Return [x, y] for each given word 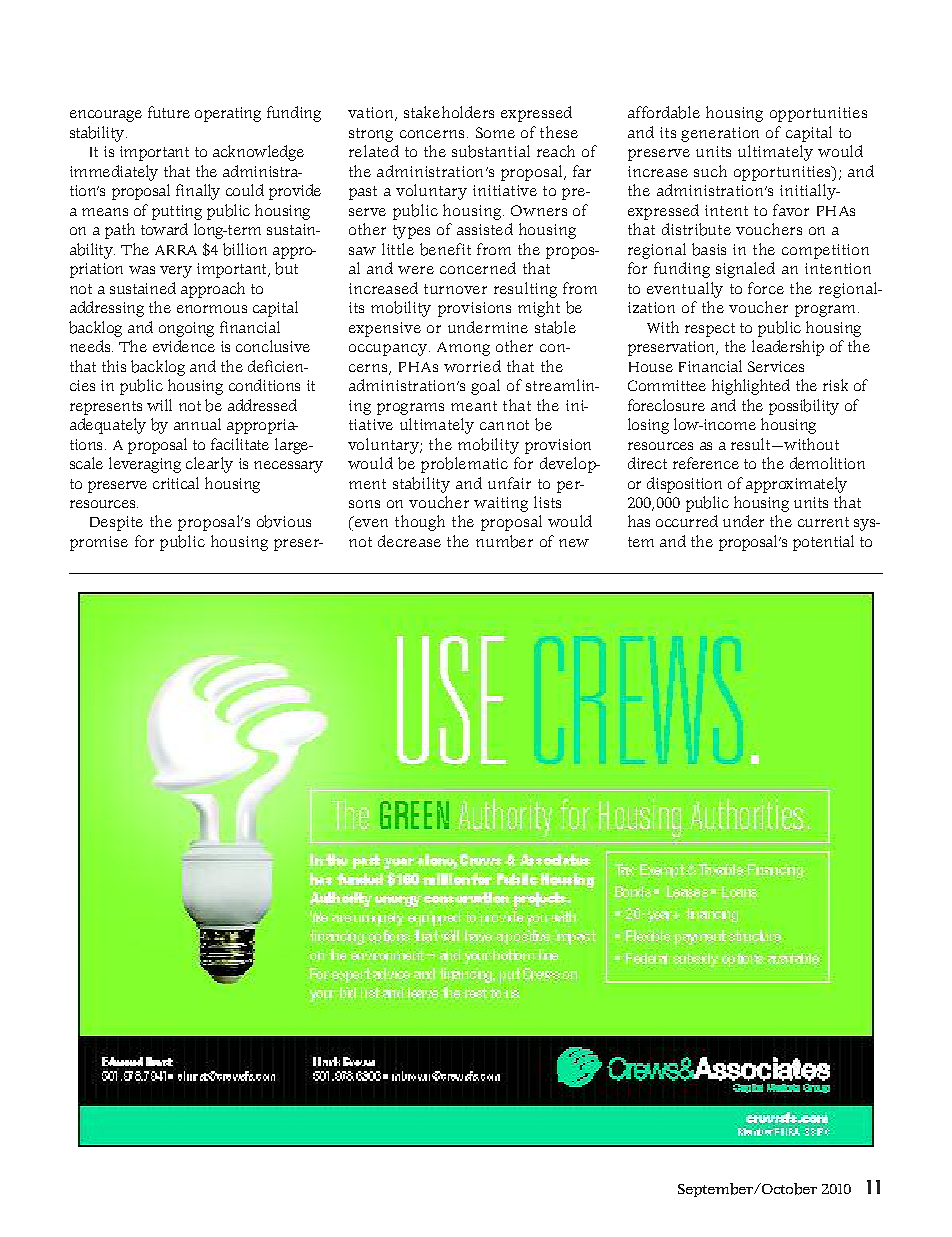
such [710, 171]
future [169, 112]
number [504, 541]
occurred [687, 521]
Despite [116, 523]
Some [495, 132]
